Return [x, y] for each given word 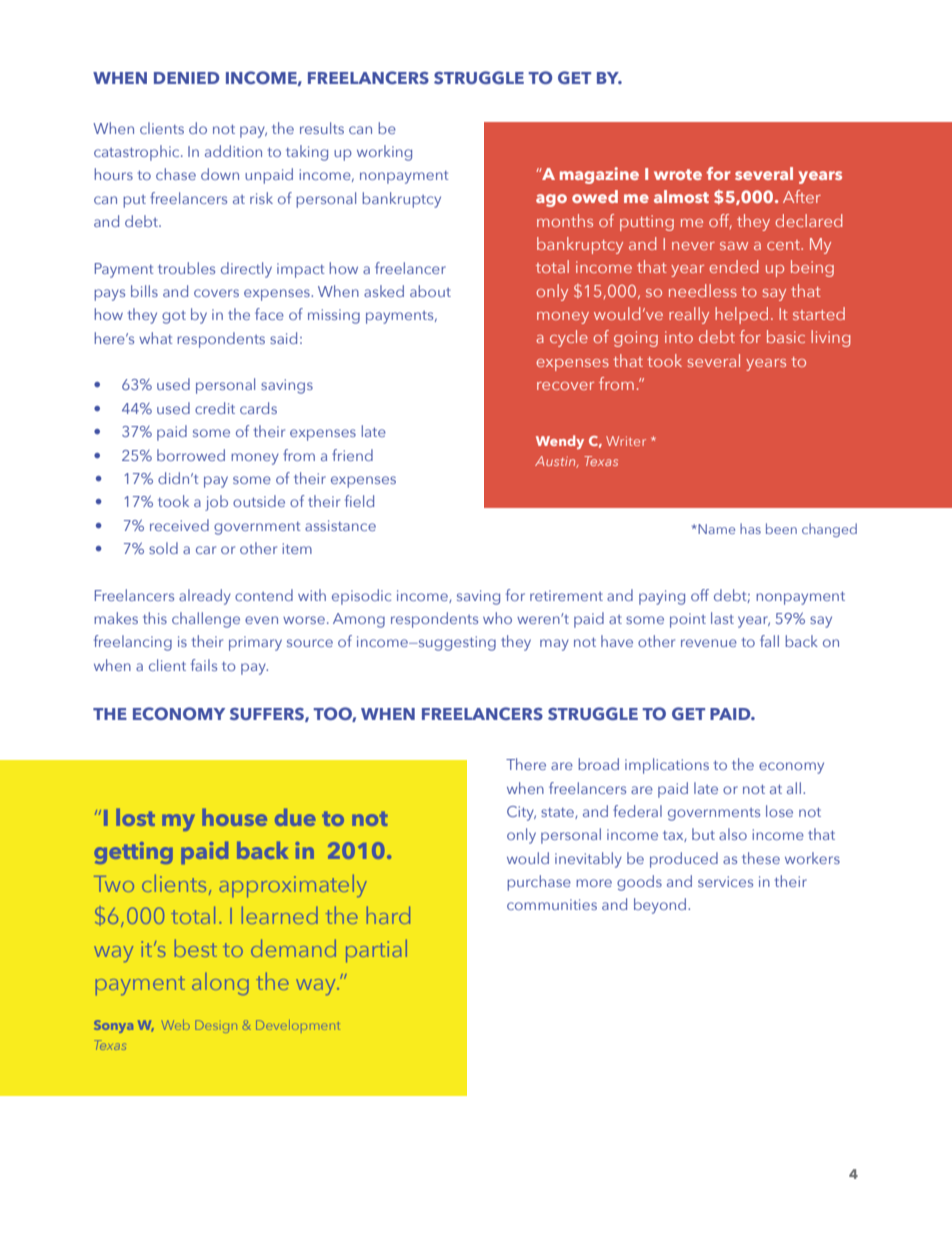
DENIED [186, 78]
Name [715, 529]
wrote [678, 174]
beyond [661, 906]
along [220, 984]
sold [163, 548]
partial [376, 951]
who [497, 618]
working [384, 153]
